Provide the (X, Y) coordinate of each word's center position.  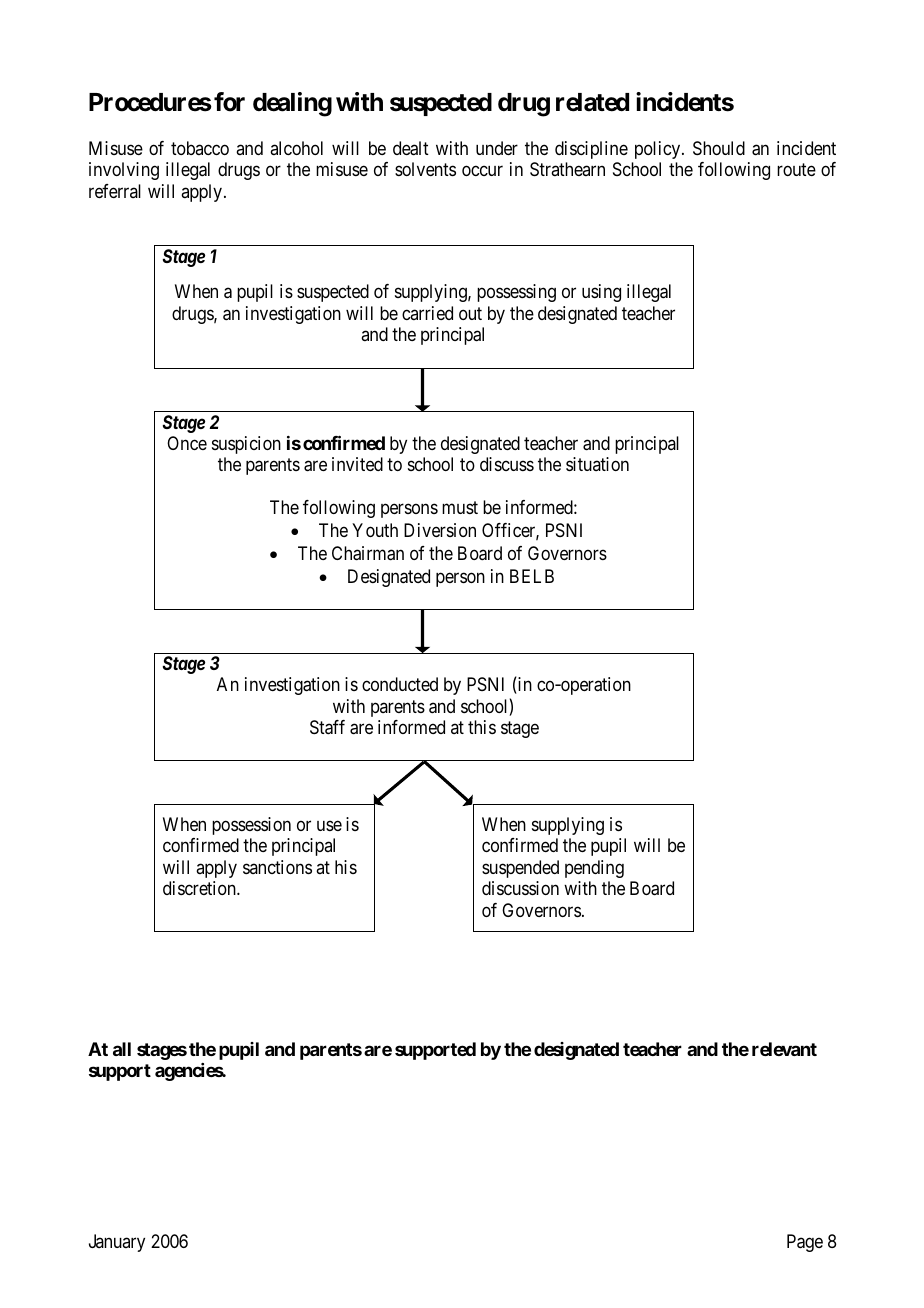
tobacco (200, 148)
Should (719, 148)
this (482, 727)
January (117, 1243)
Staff (327, 727)
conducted (400, 684)
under (497, 148)
